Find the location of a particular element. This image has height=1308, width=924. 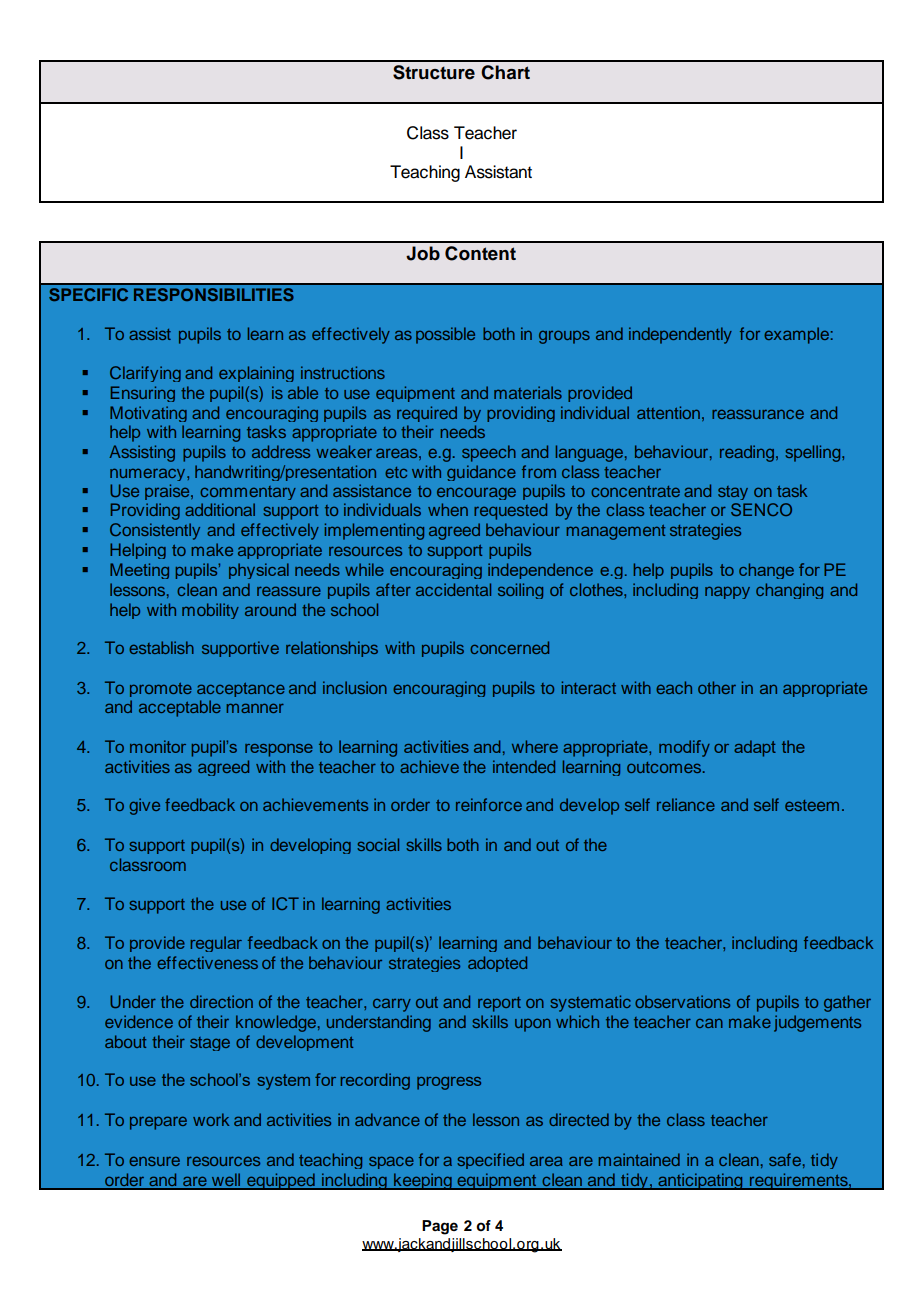

independently is located at coordinates (680, 335).
